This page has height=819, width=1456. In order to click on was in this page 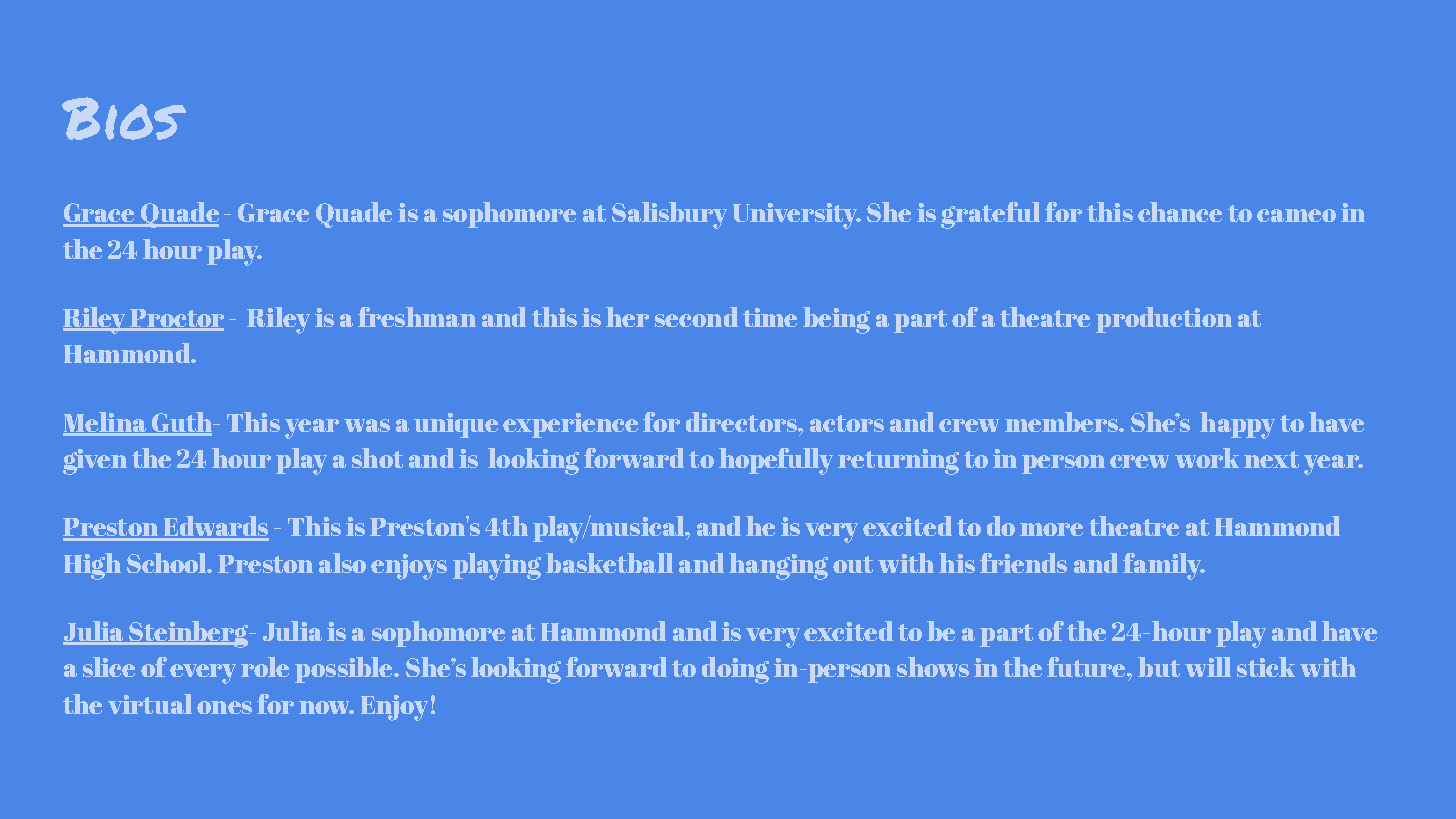, I will do `click(367, 425)`.
